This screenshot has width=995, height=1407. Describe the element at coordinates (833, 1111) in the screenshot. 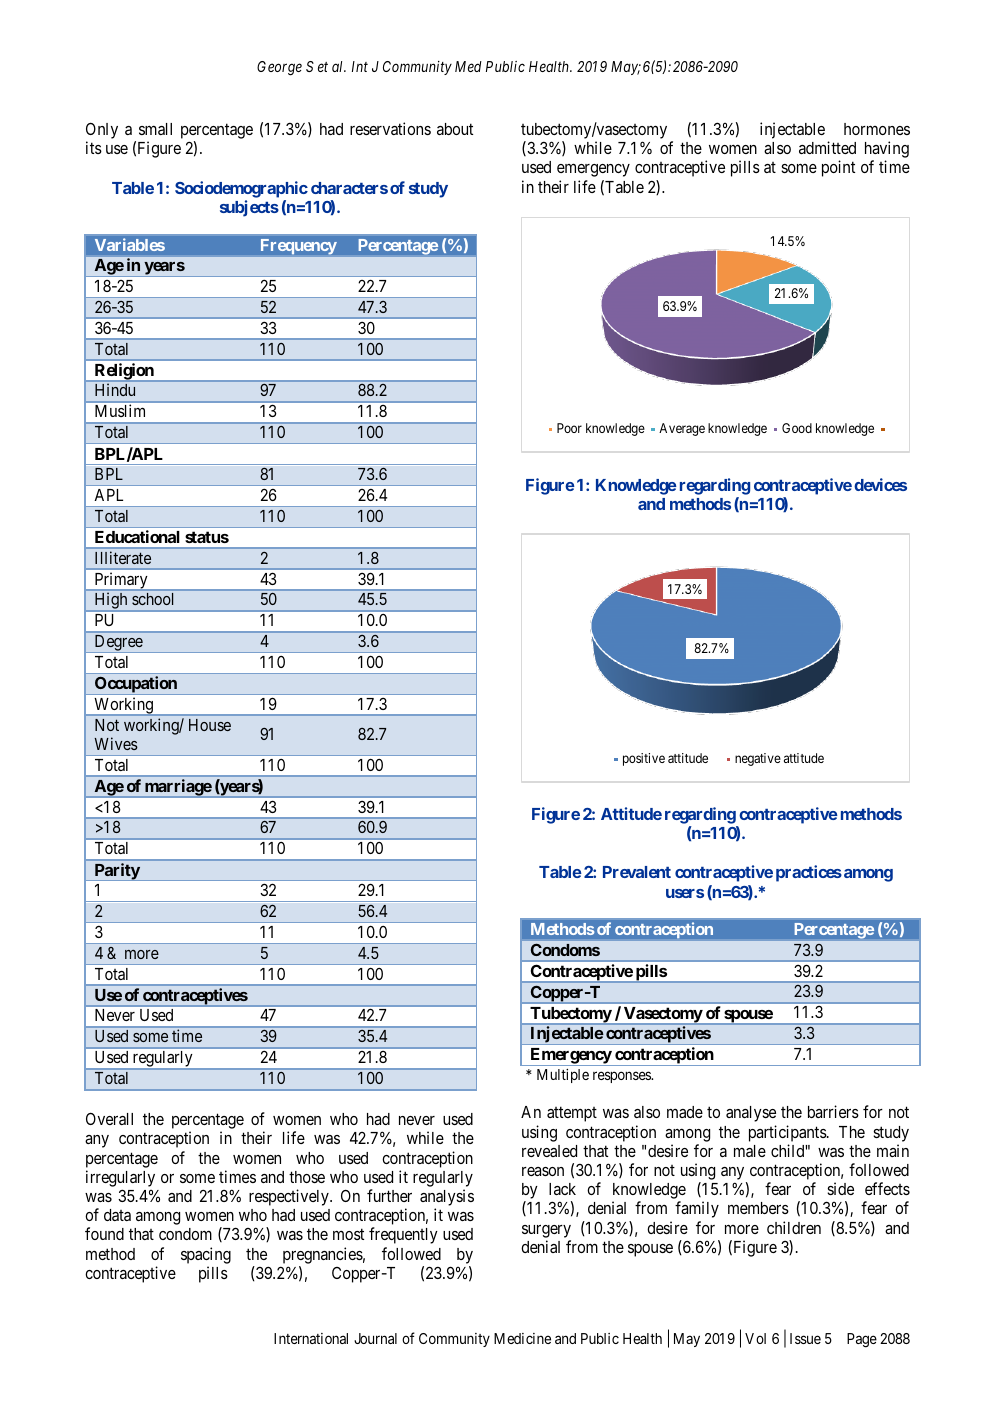

I see `barriers` at that location.
